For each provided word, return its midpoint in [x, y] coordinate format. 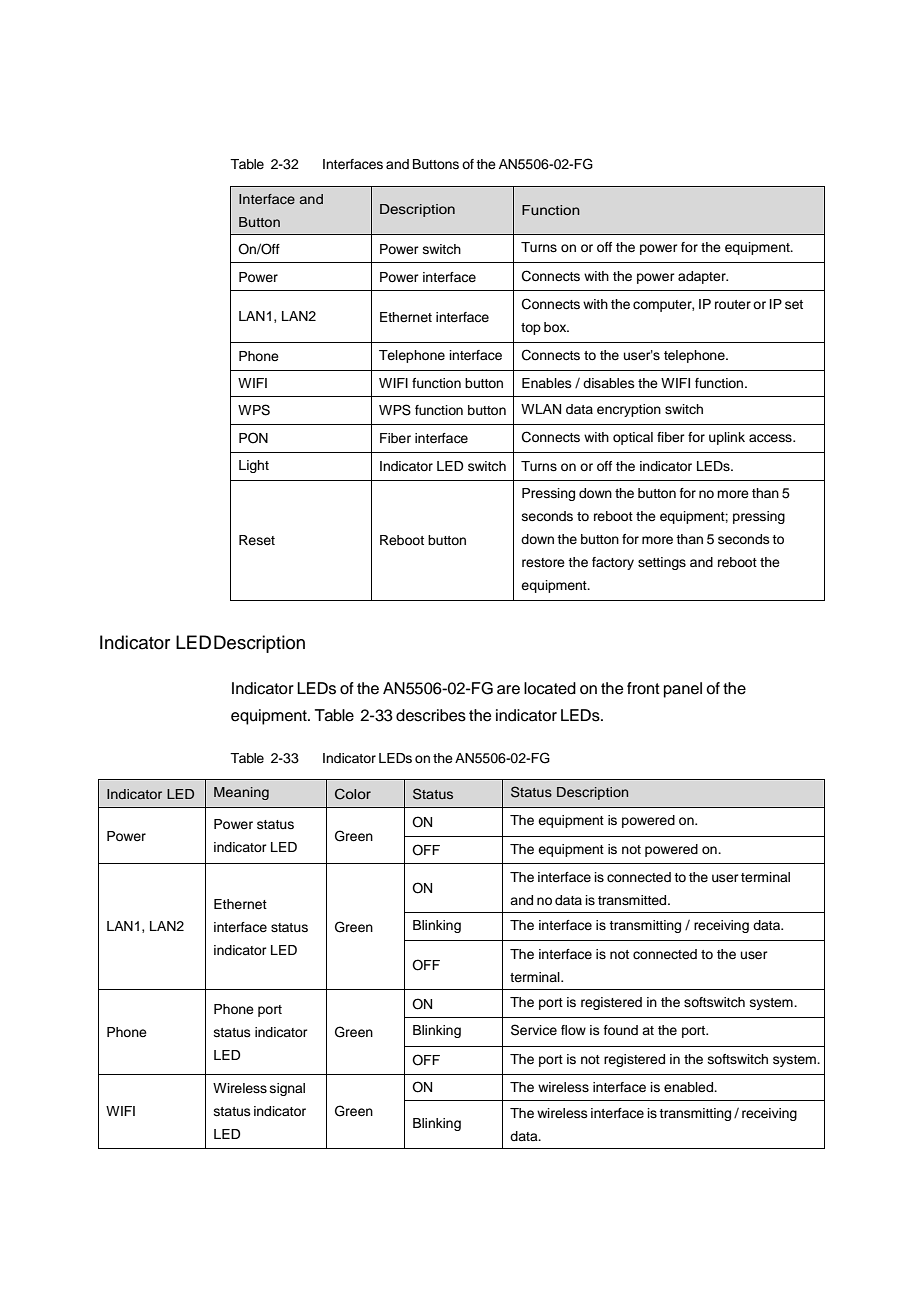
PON [253, 438]
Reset [257, 540]
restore [543, 562]
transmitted [633, 900]
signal [287, 1089]
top [531, 329]
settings [662, 563]
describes [431, 715]
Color [353, 794]
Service [534, 1030]
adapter [703, 277]
